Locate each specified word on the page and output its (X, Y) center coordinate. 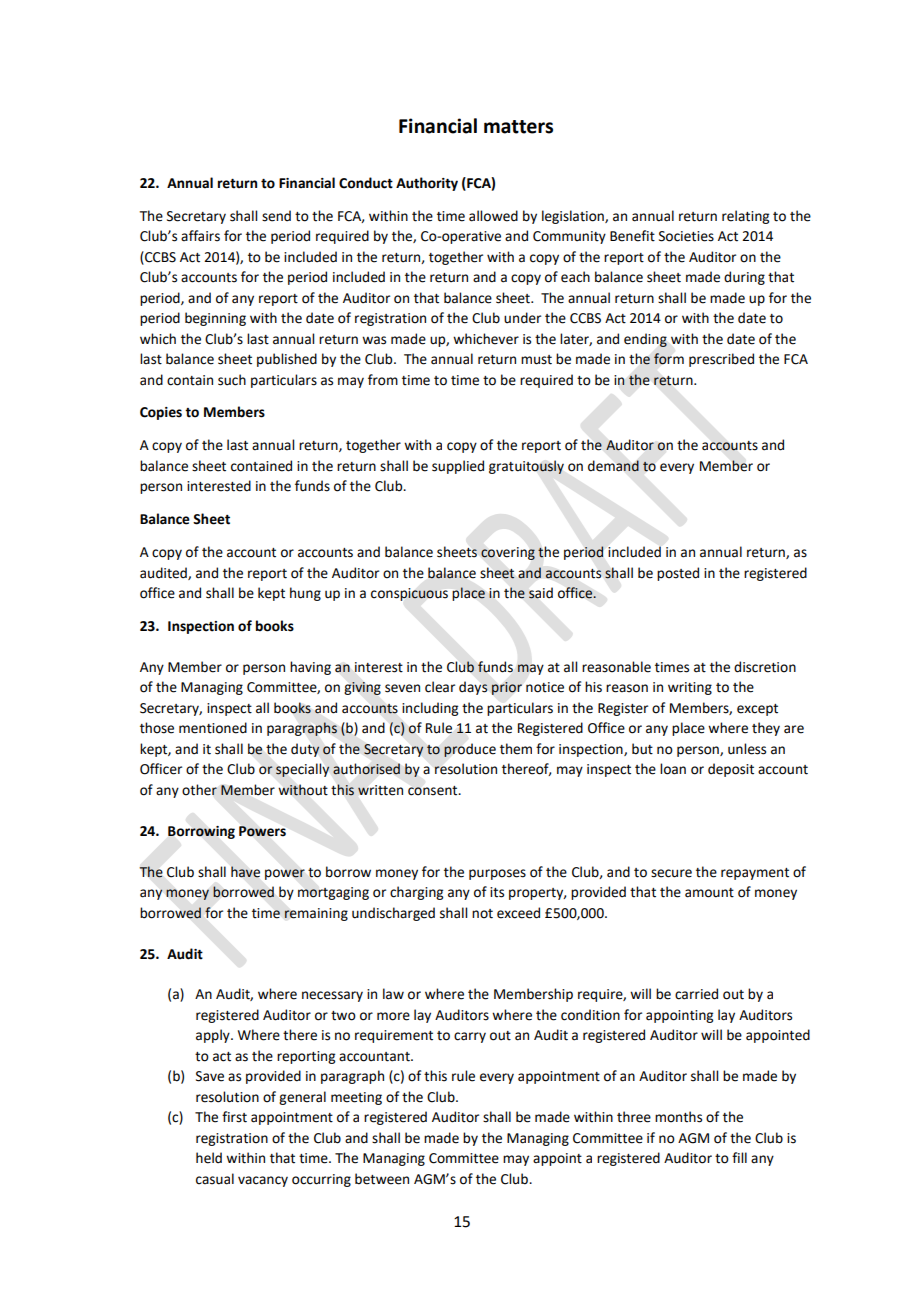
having (310, 668)
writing (690, 688)
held (209, 1158)
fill (739, 1157)
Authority (427, 184)
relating (745, 217)
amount (709, 893)
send (276, 216)
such (232, 380)
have (245, 872)
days (473, 688)
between (382, 1179)
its (497, 892)
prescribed (721, 360)
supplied (458, 467)
